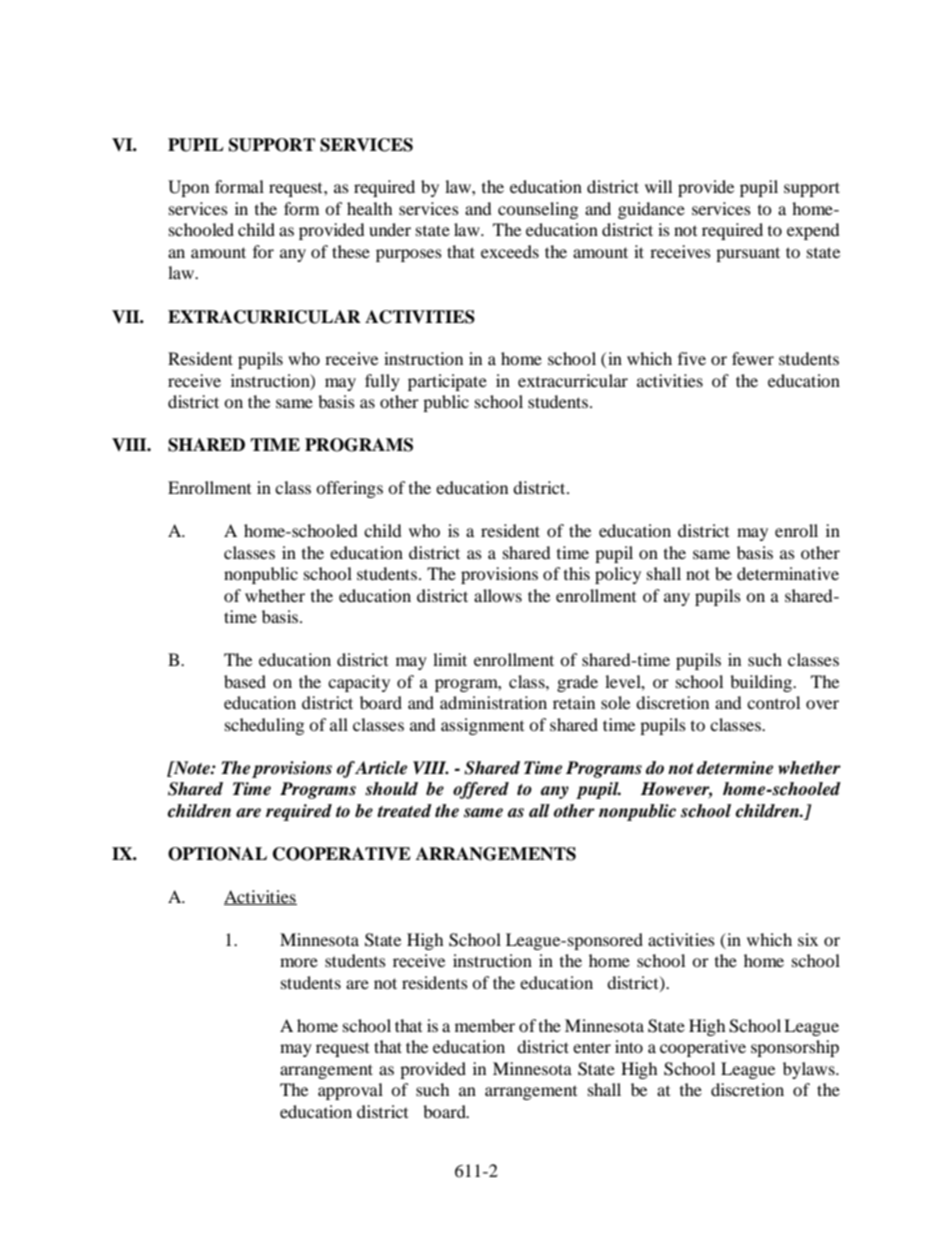 Image resolution: width=952 pixels, height=1233 pixels. Describe the element at coordinates (748, 254) in the page. I see `pursuant` at that location.
